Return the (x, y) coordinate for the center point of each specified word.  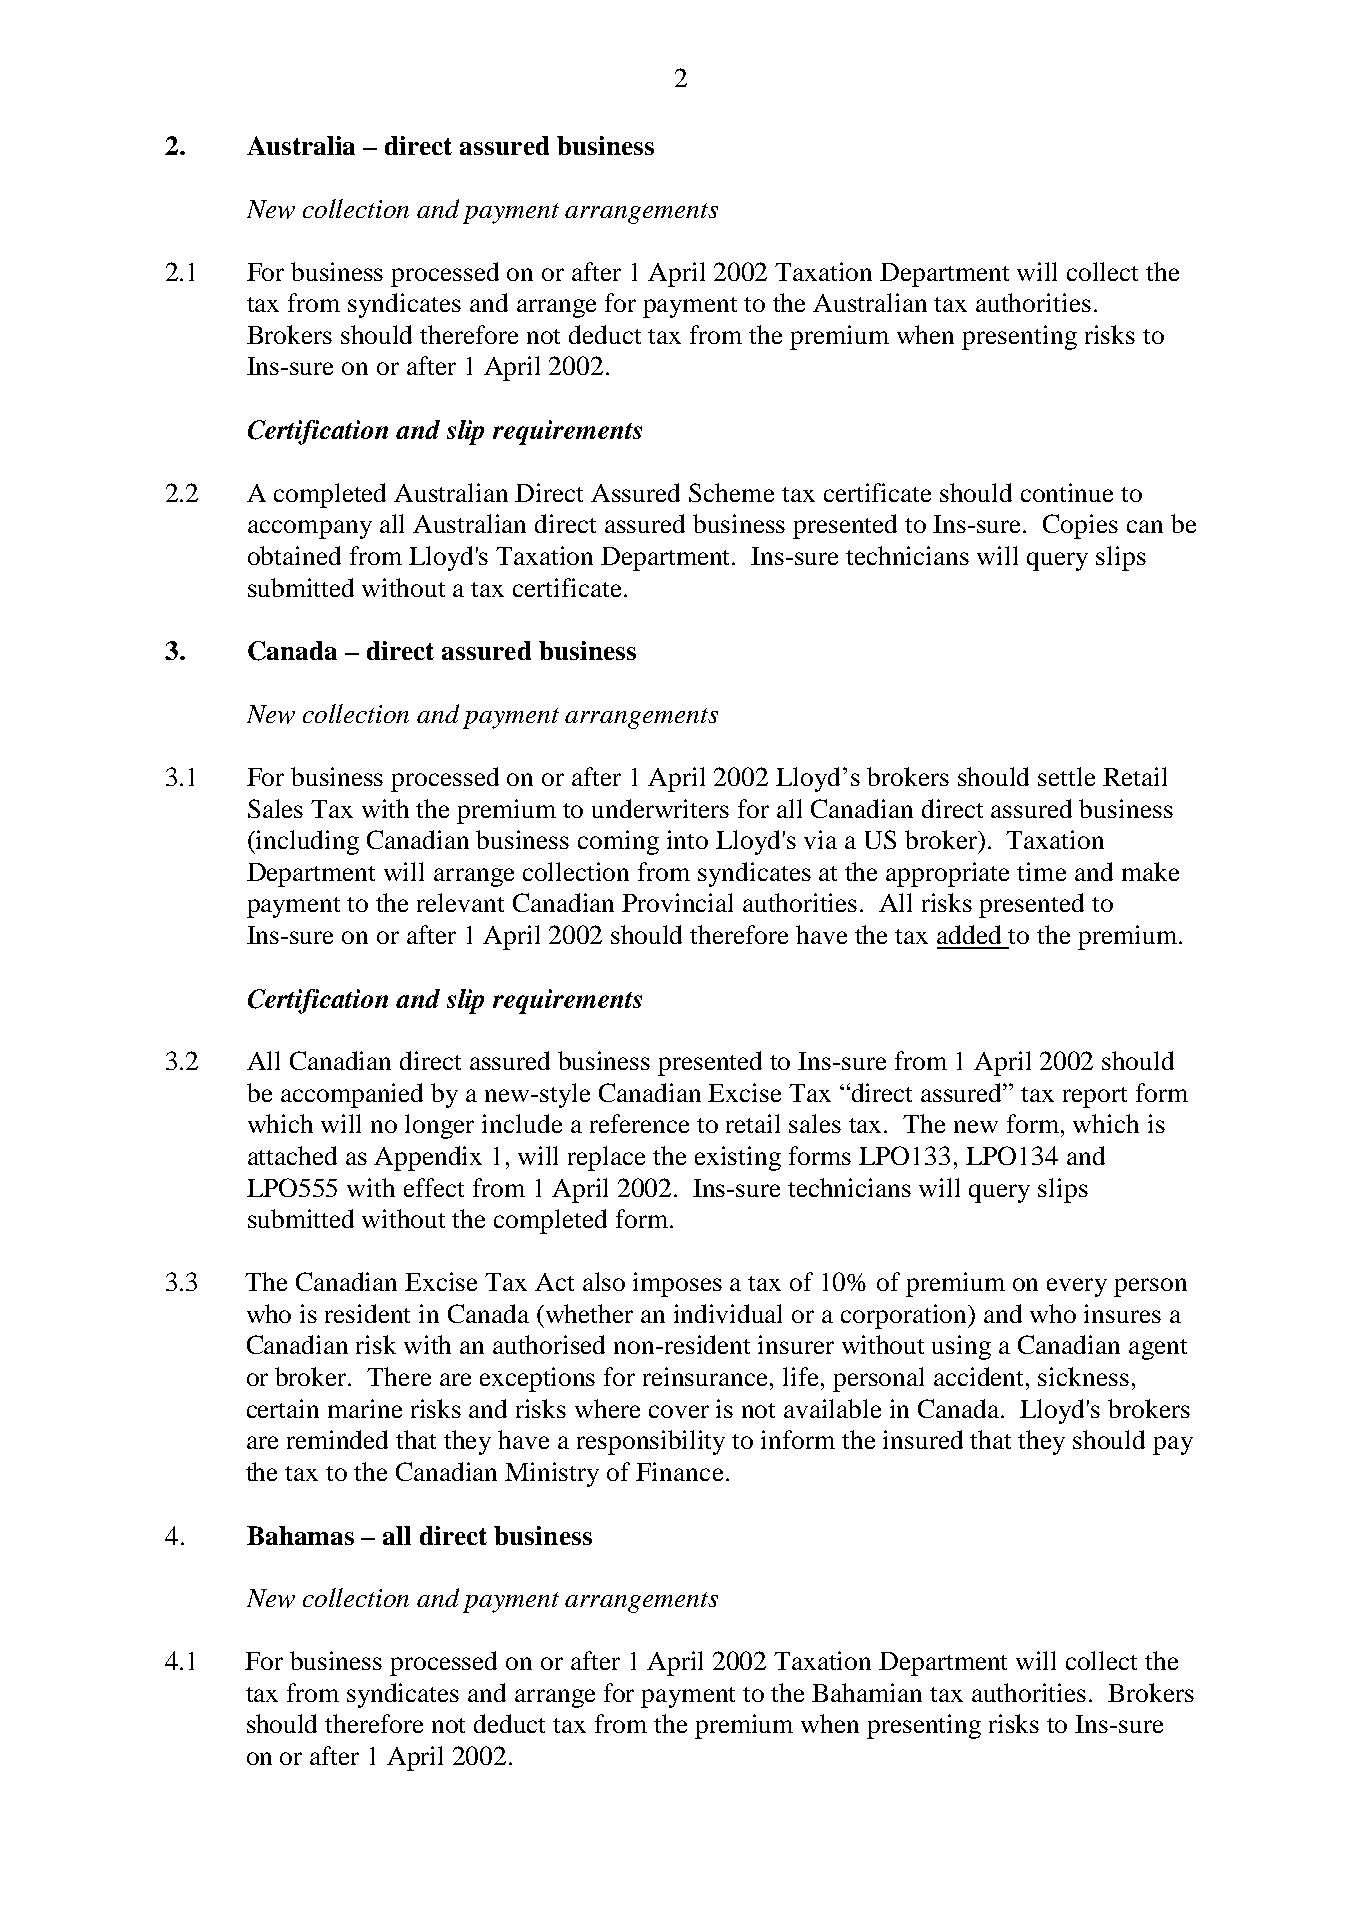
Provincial (677, 902)
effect (434, 1187)
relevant (460, 902)
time (1041, 871)
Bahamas (300, 1535)
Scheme (731, 492)
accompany (310, 529)
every (1077, 1287)
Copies (1080, 526)
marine (365, 1408)
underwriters (660, 808)
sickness (1083, 1376)
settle (1066, 776)
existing (738, 1158)
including (306, 842)
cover (679, 1411)
